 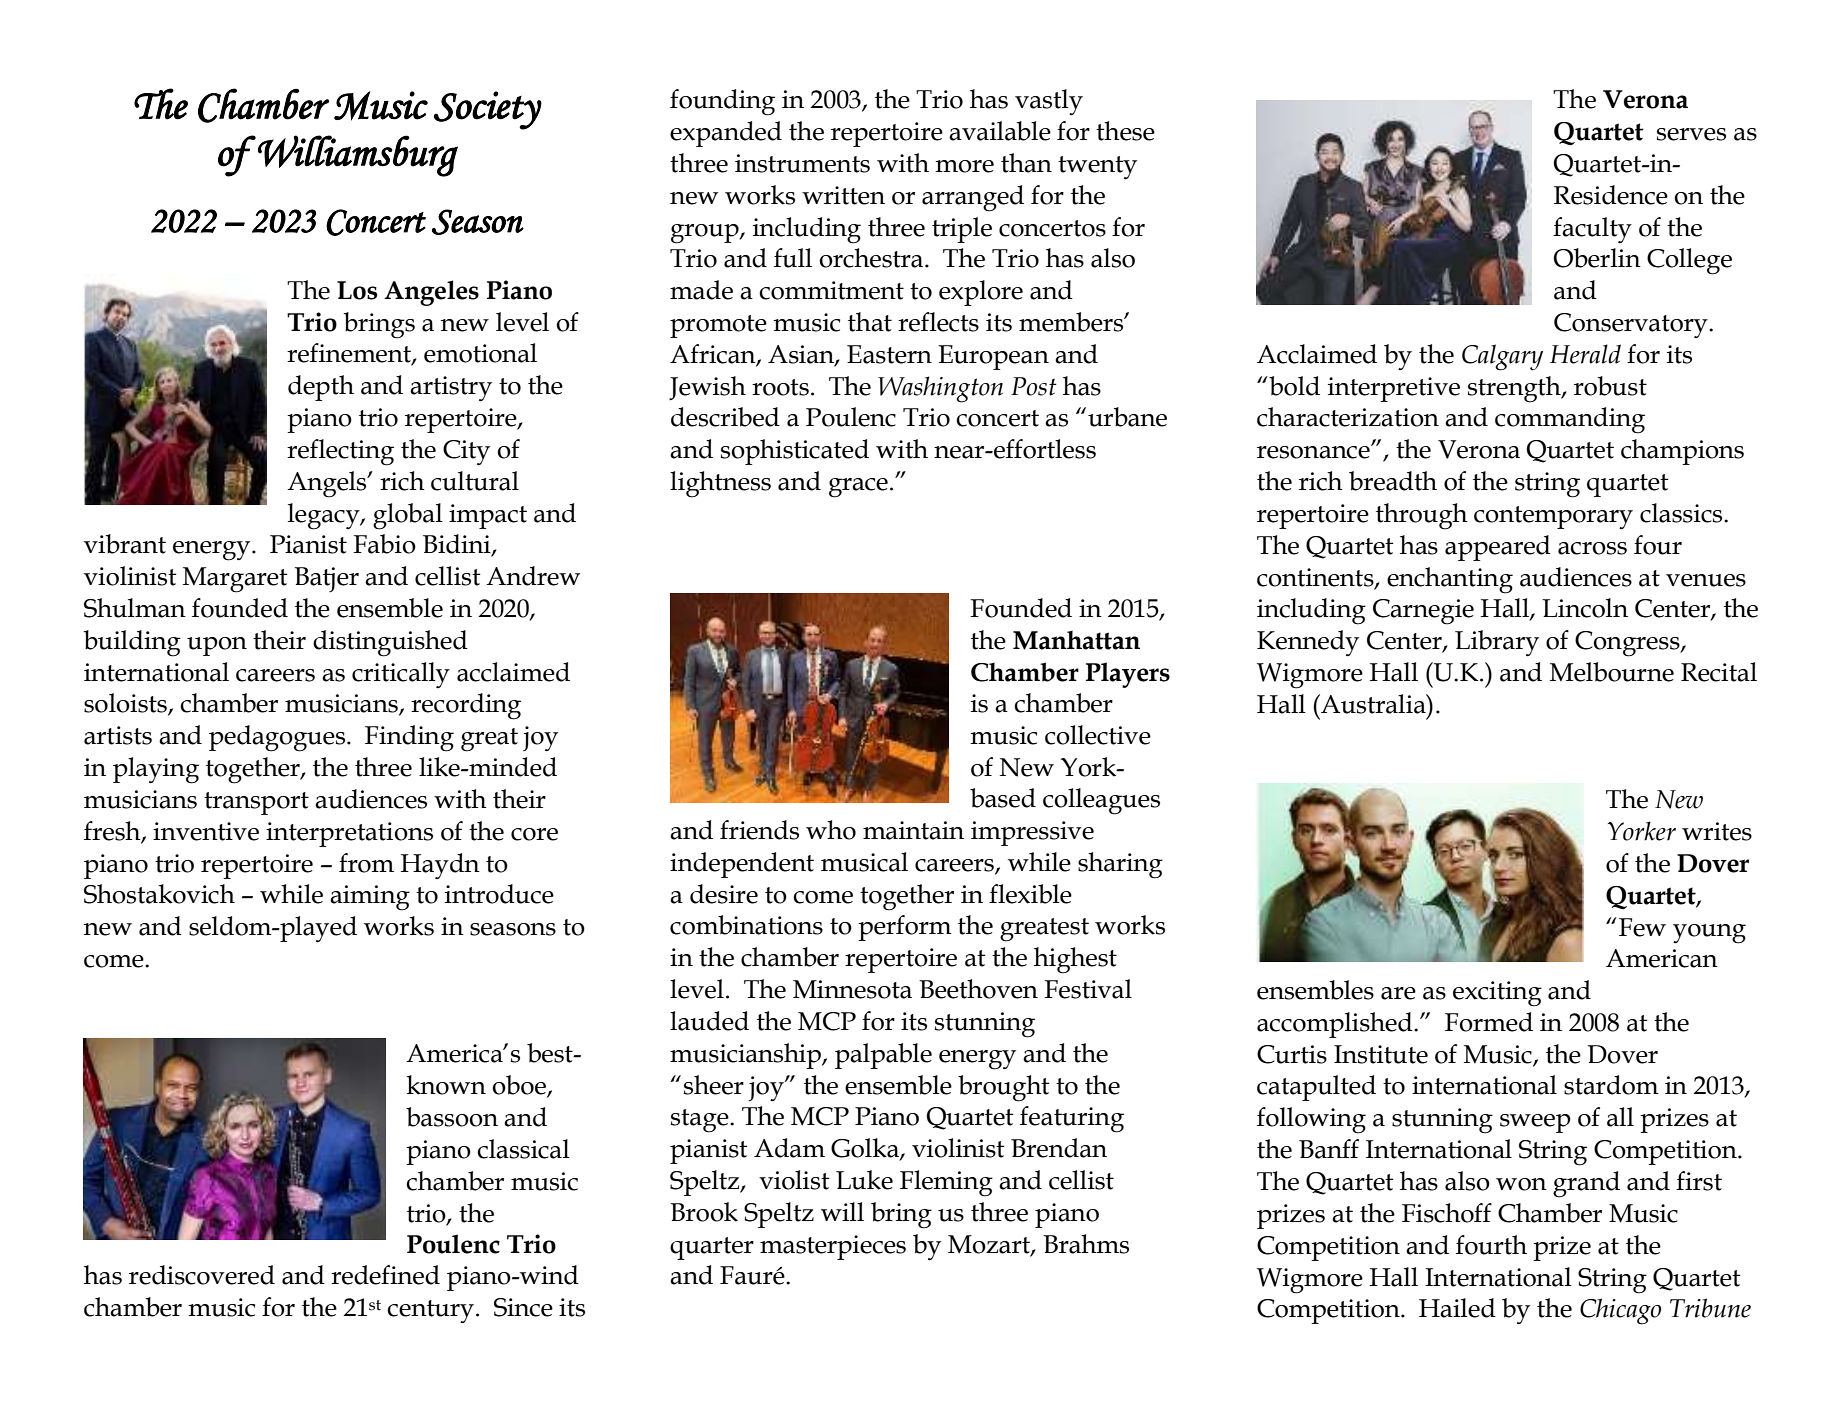 I want to click on Society, so click(x=488, y=110).
